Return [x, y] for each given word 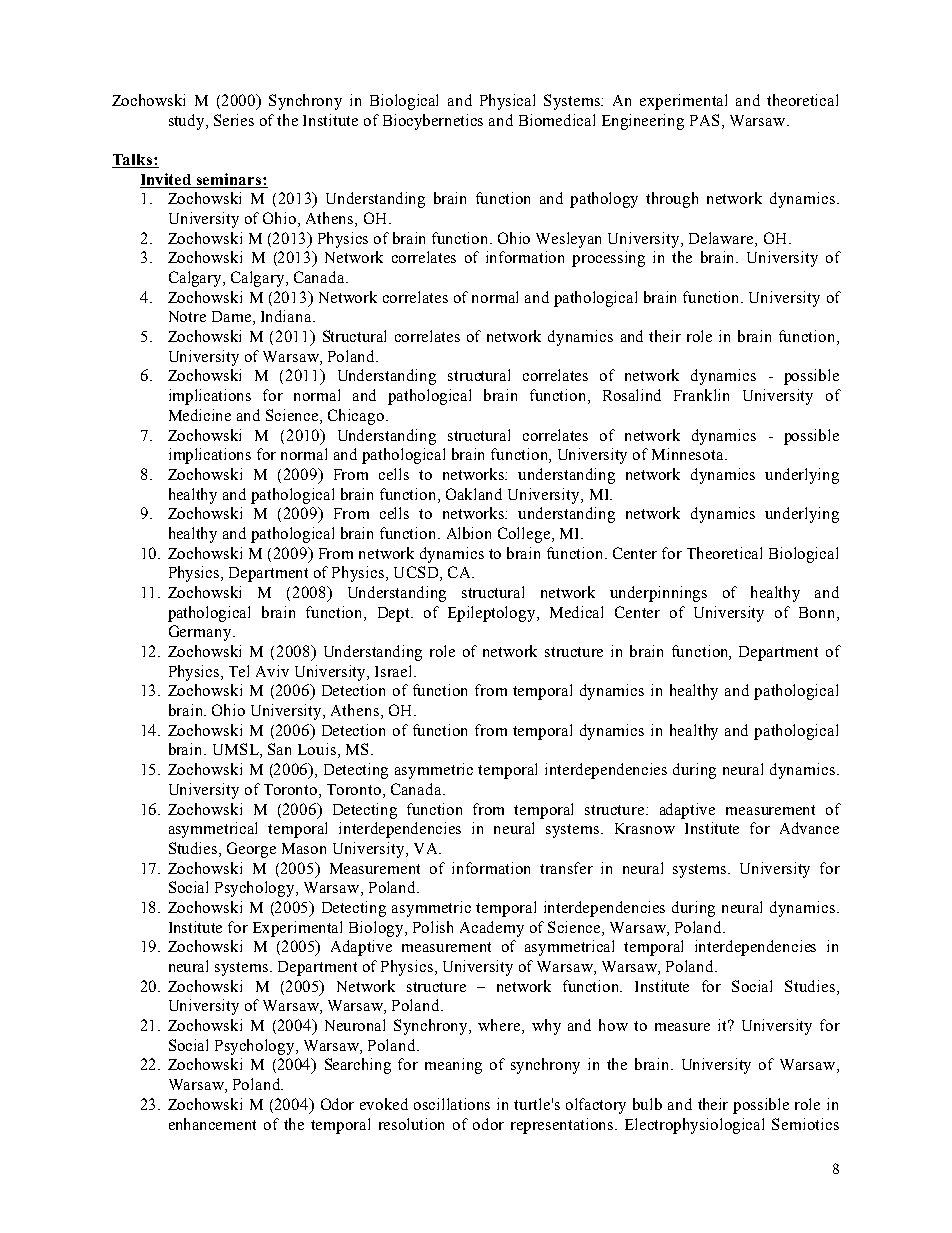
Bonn [818, 612]
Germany [201, 633]
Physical [507, 102]
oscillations [452, 1104]
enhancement [212, 1124]
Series [234, 120]
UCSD [417, 573]
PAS [704, 120]
